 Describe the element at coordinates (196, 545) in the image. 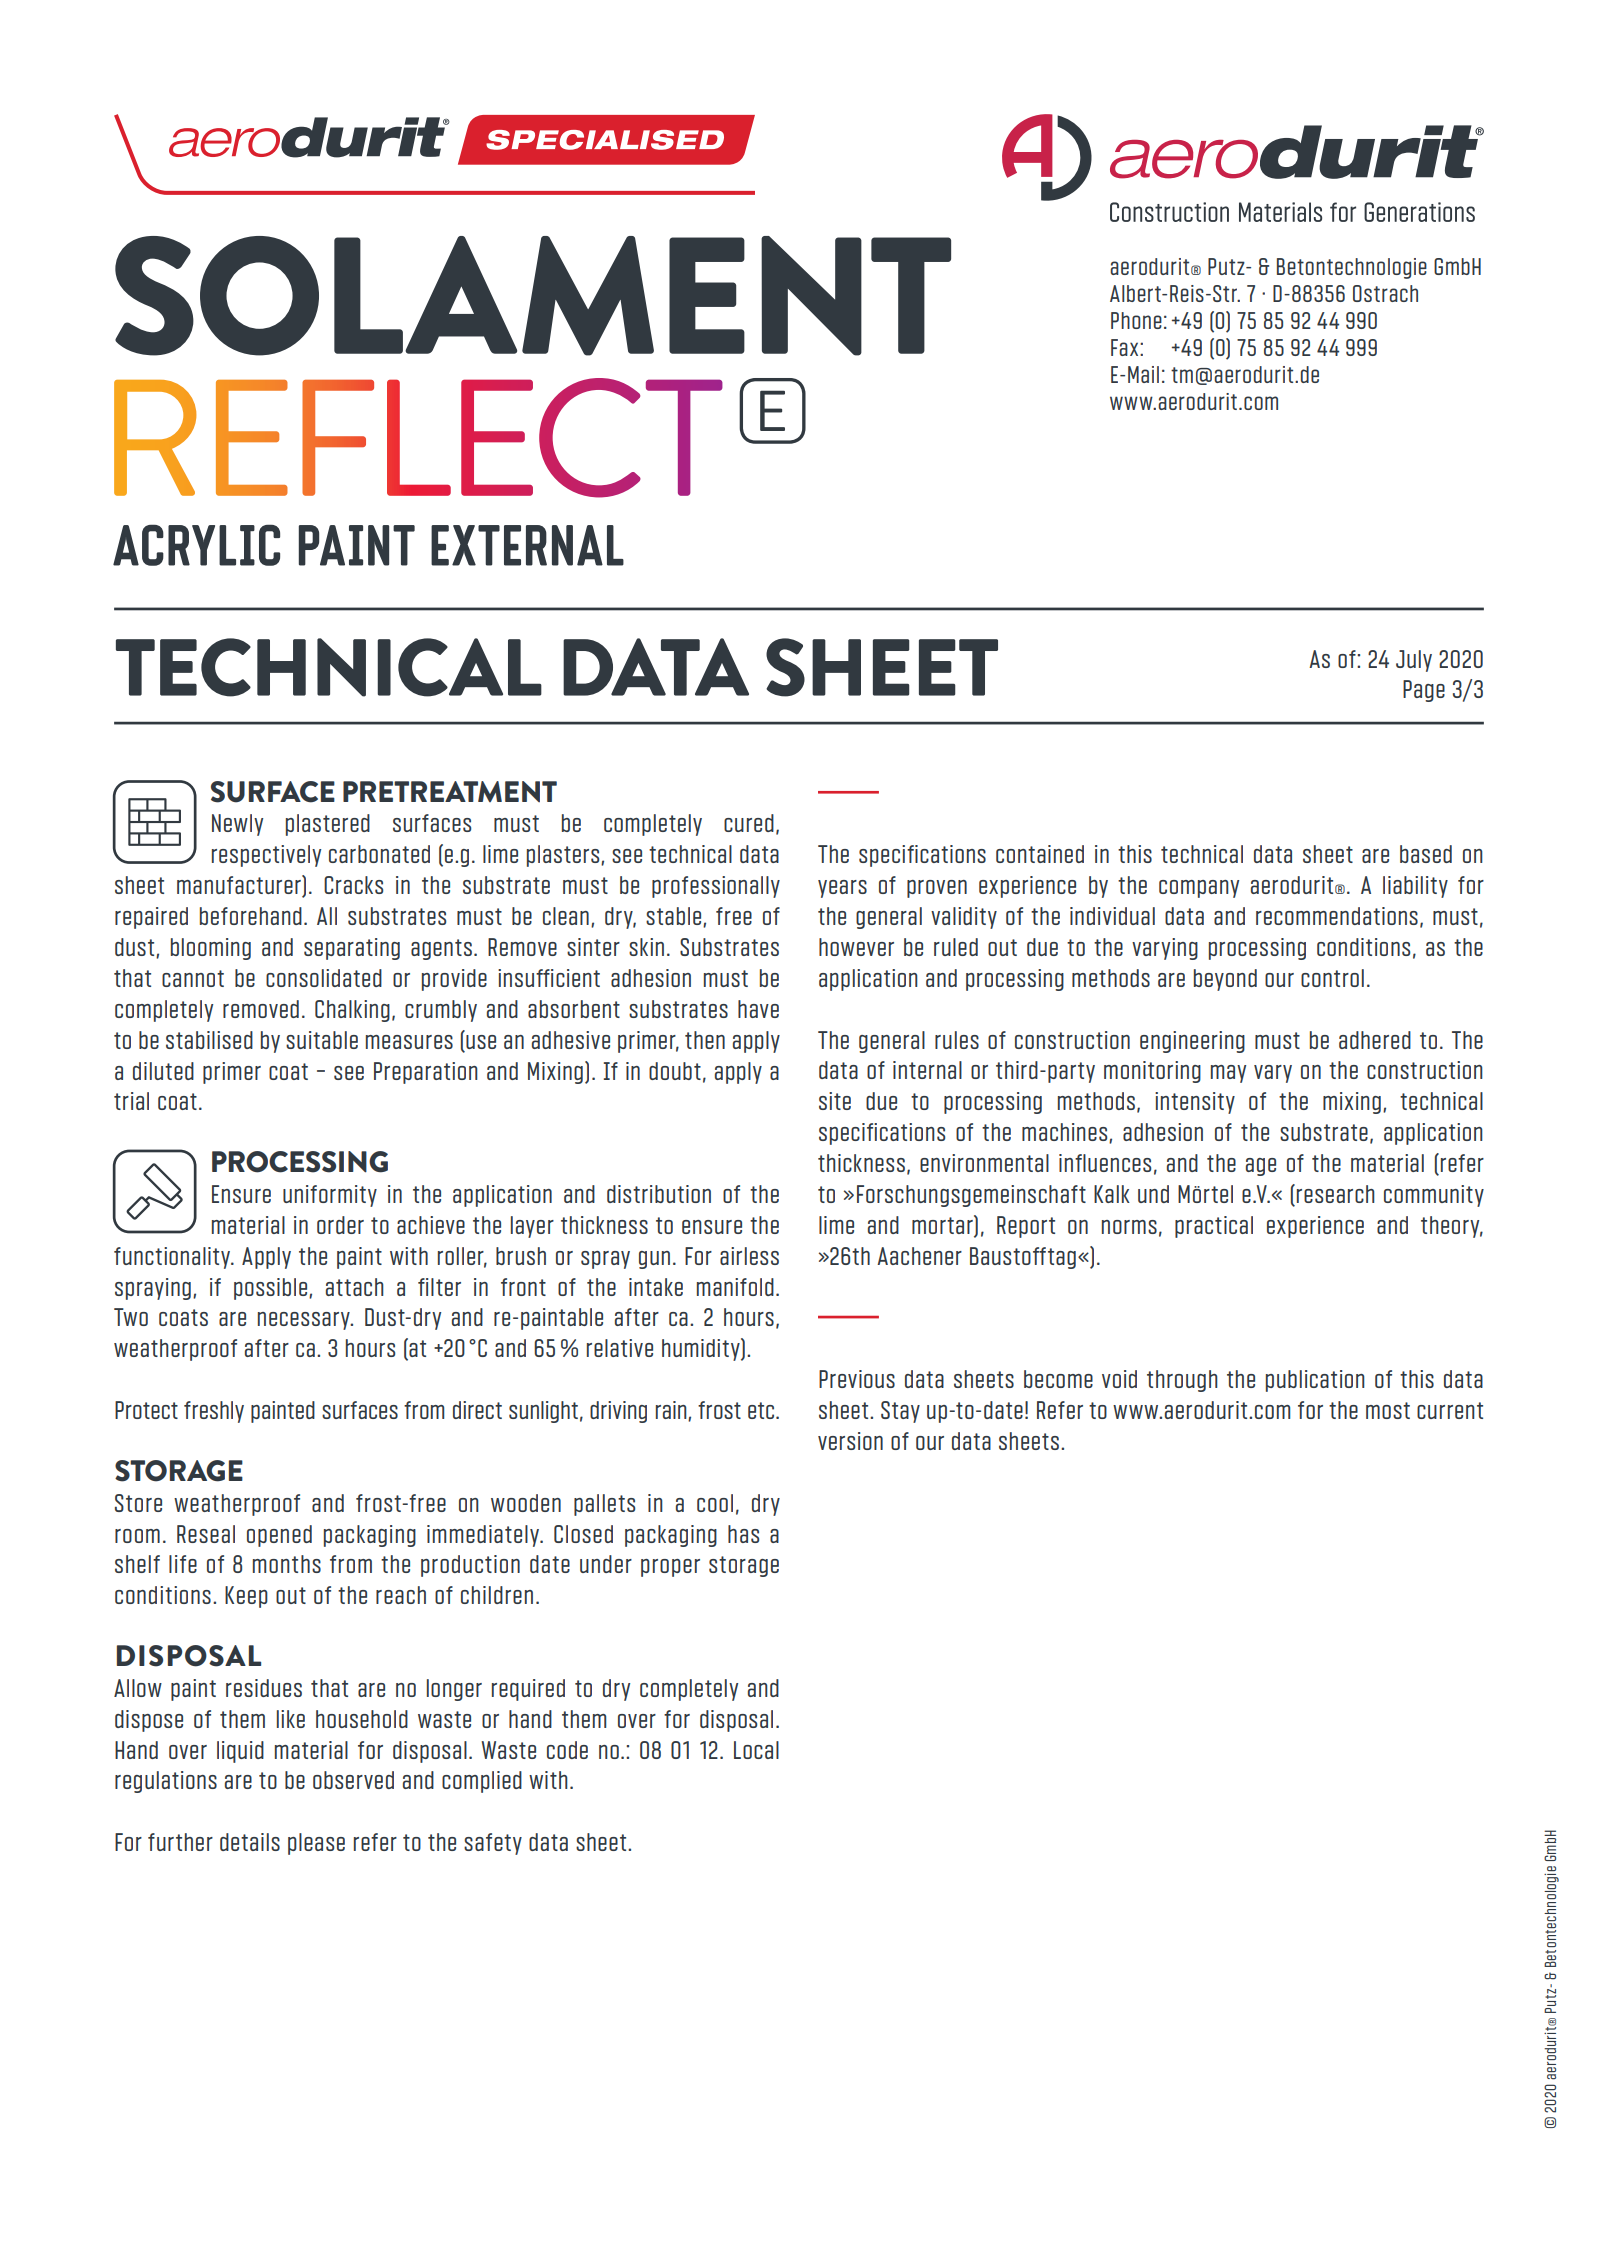

I see `ACRYLIC` at that location.
